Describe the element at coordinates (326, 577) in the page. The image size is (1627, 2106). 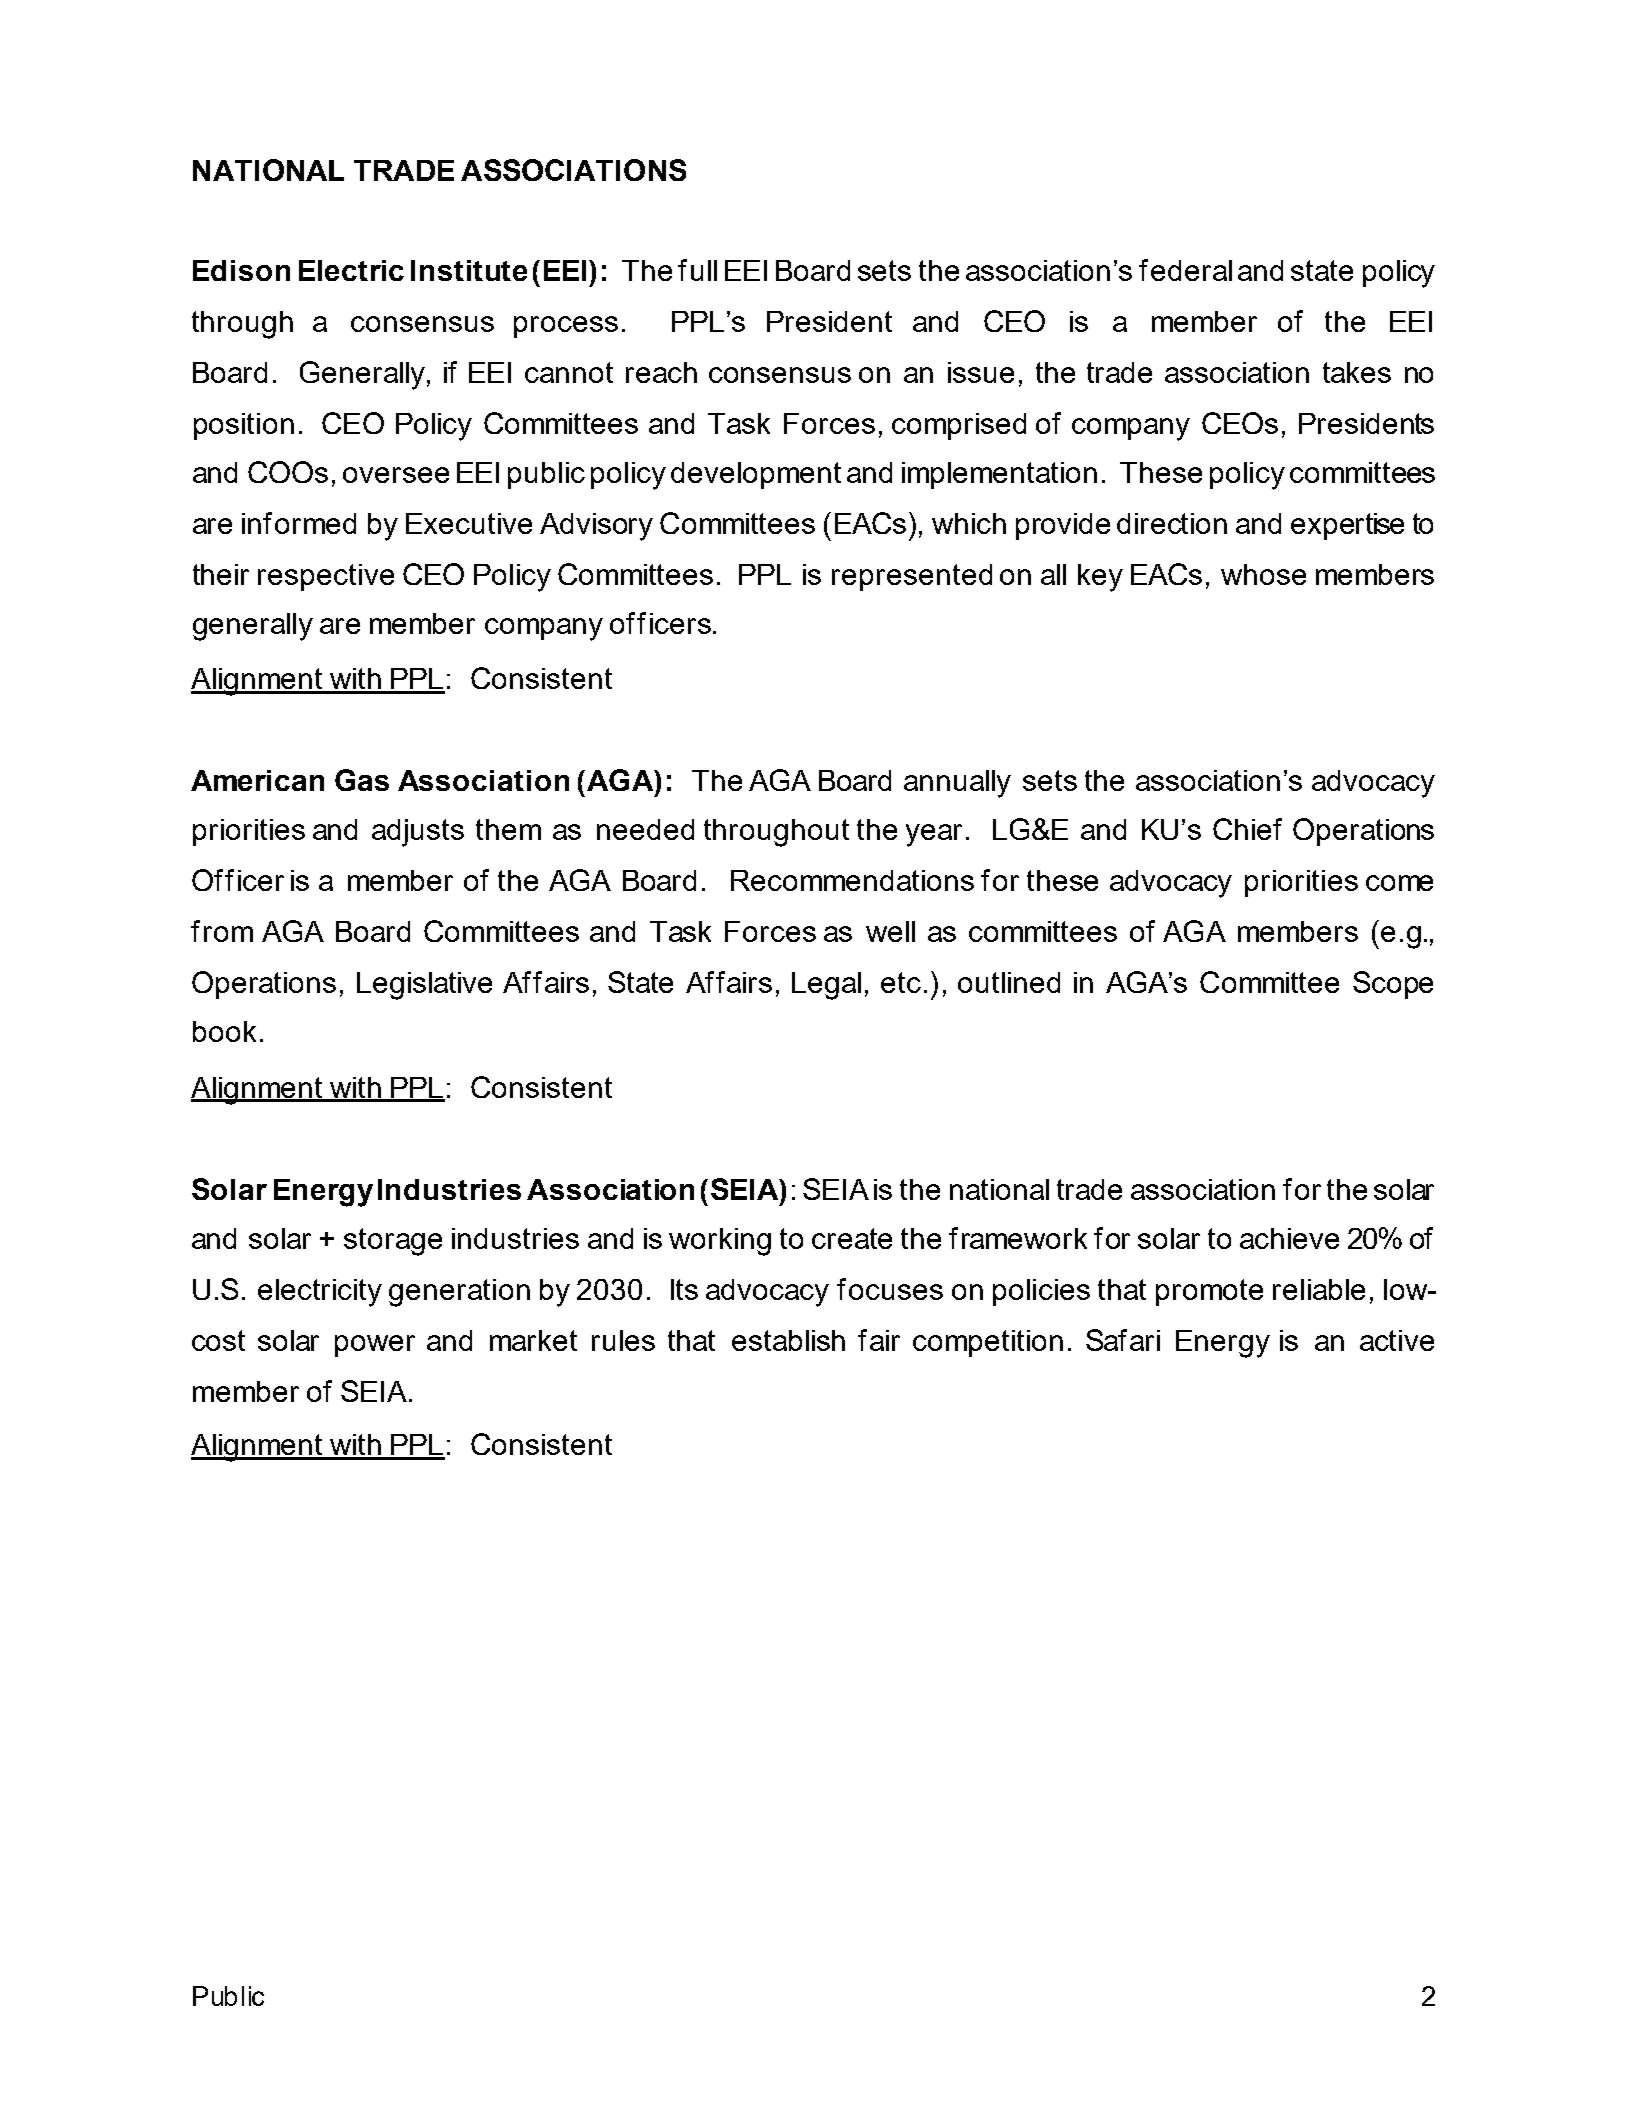
I see `respective` at that location.
